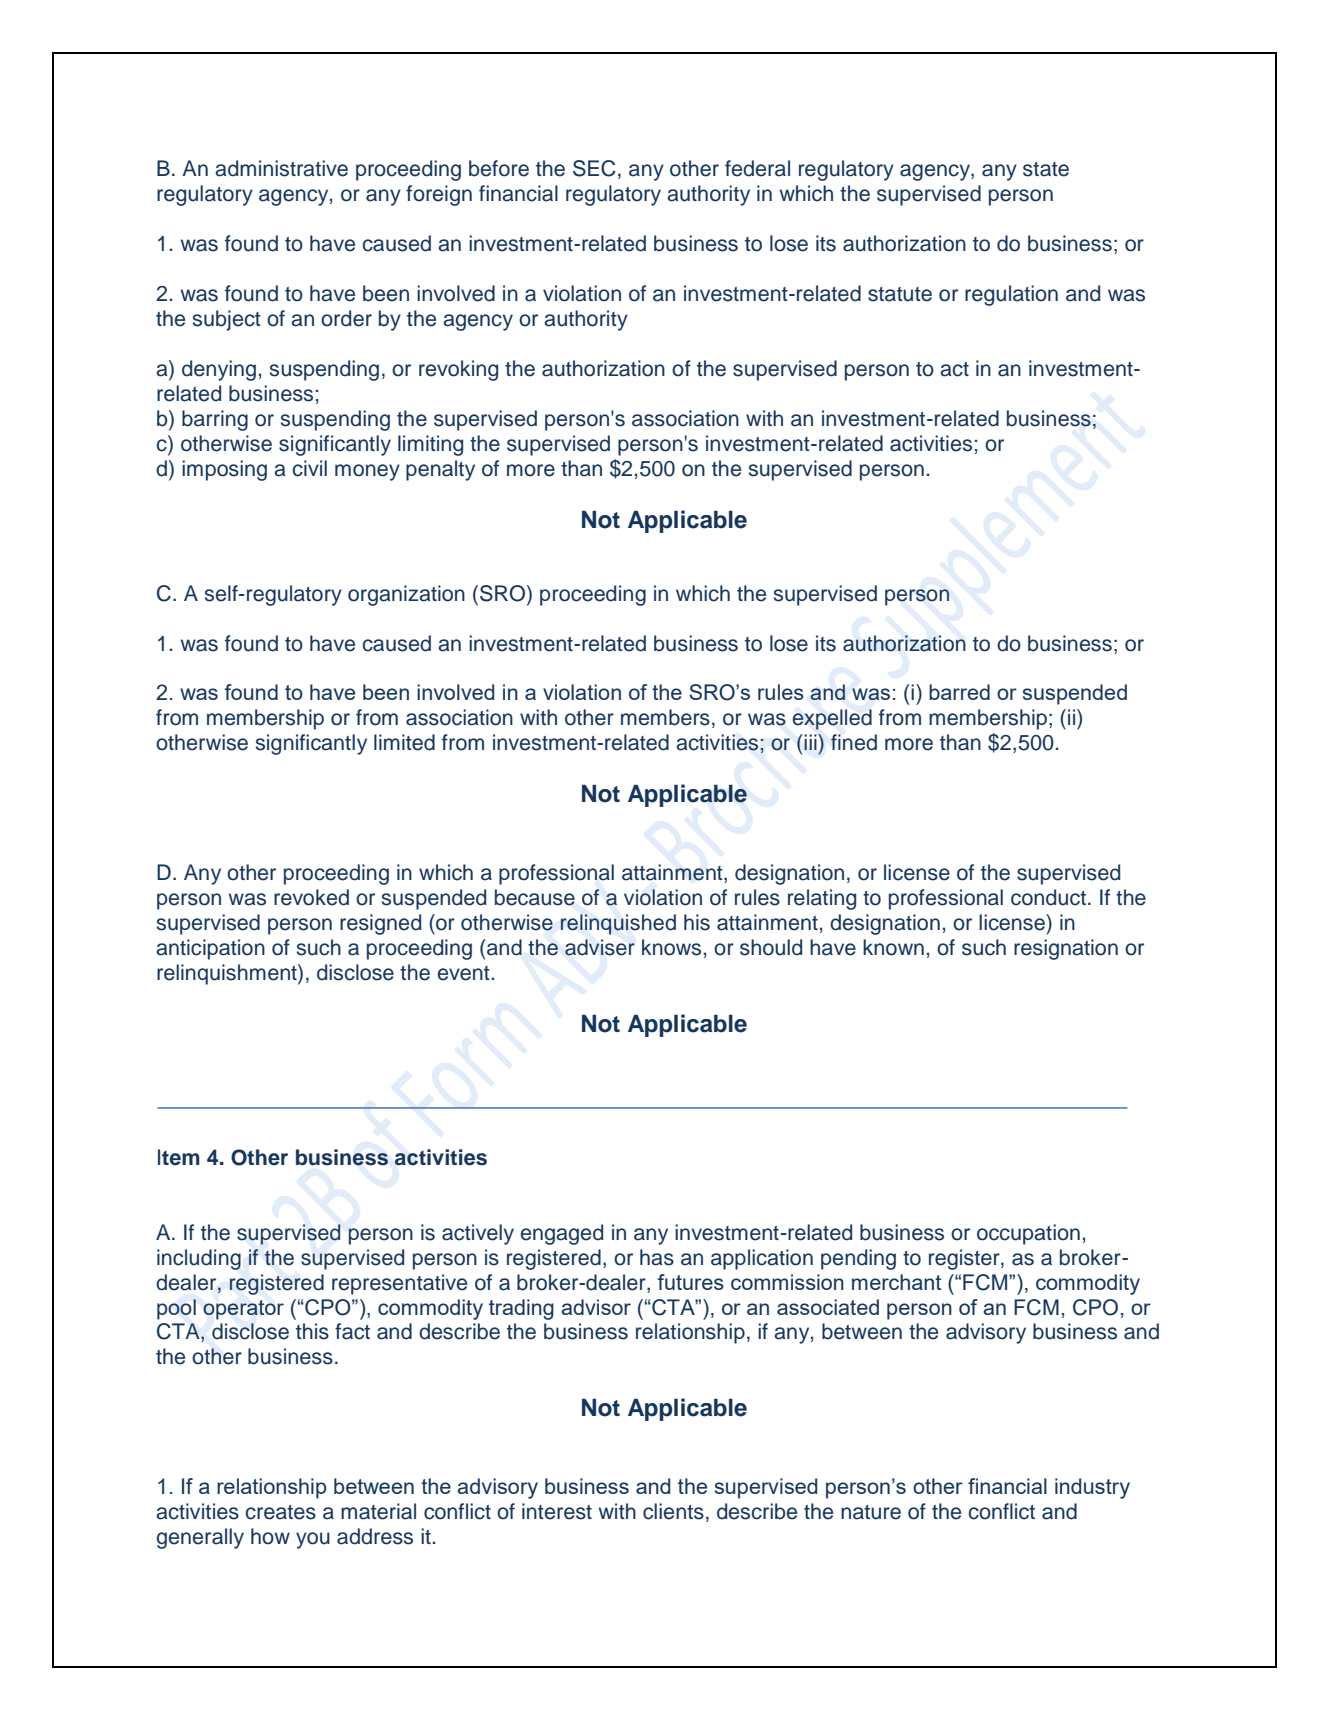 The width and height of the page is (1328, 1719). What do you see at coordinates (179, 1157) in the page?
I see `Item` at bounding box center [179, 1157].
